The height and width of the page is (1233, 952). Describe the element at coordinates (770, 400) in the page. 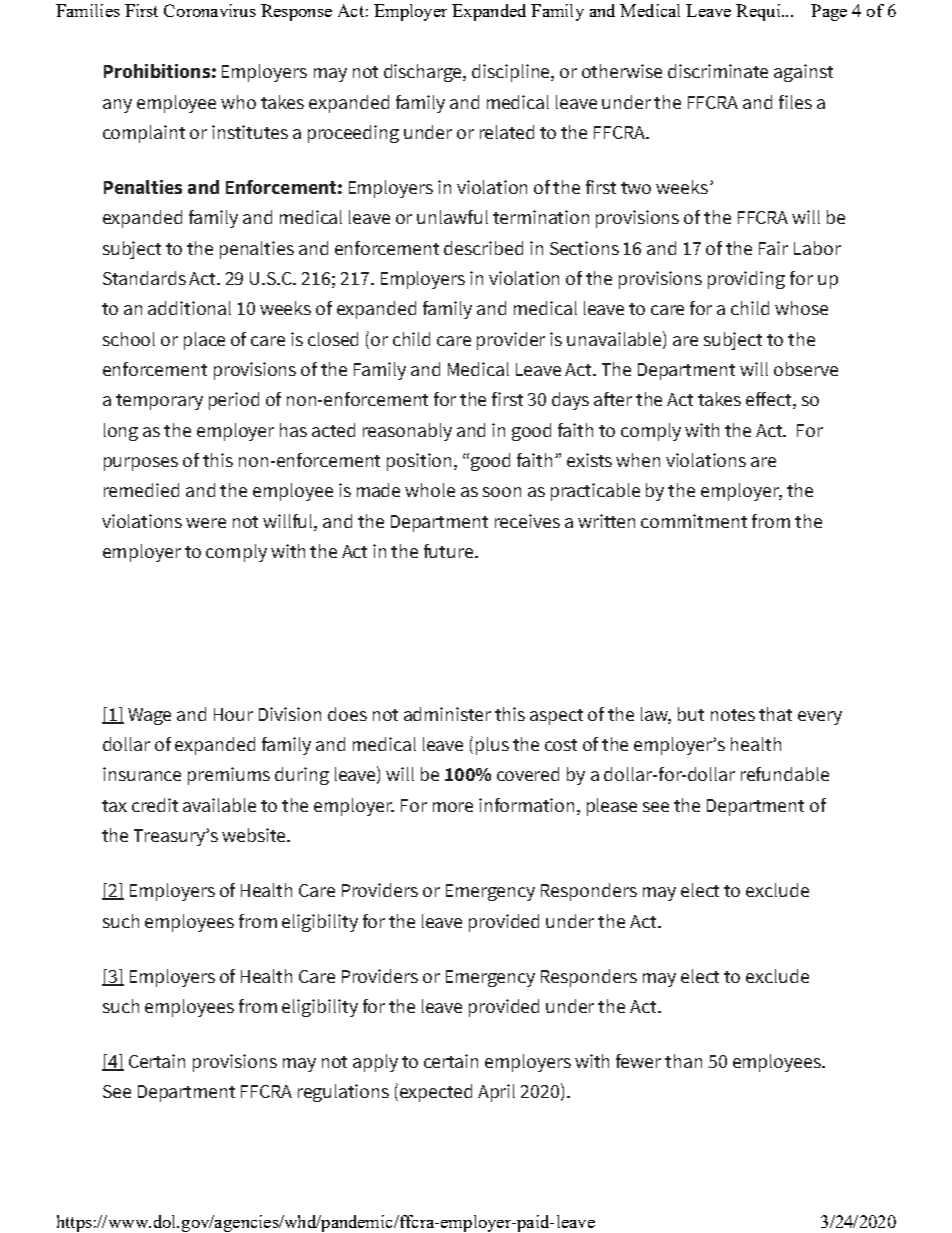

I see `effect` at that location.
